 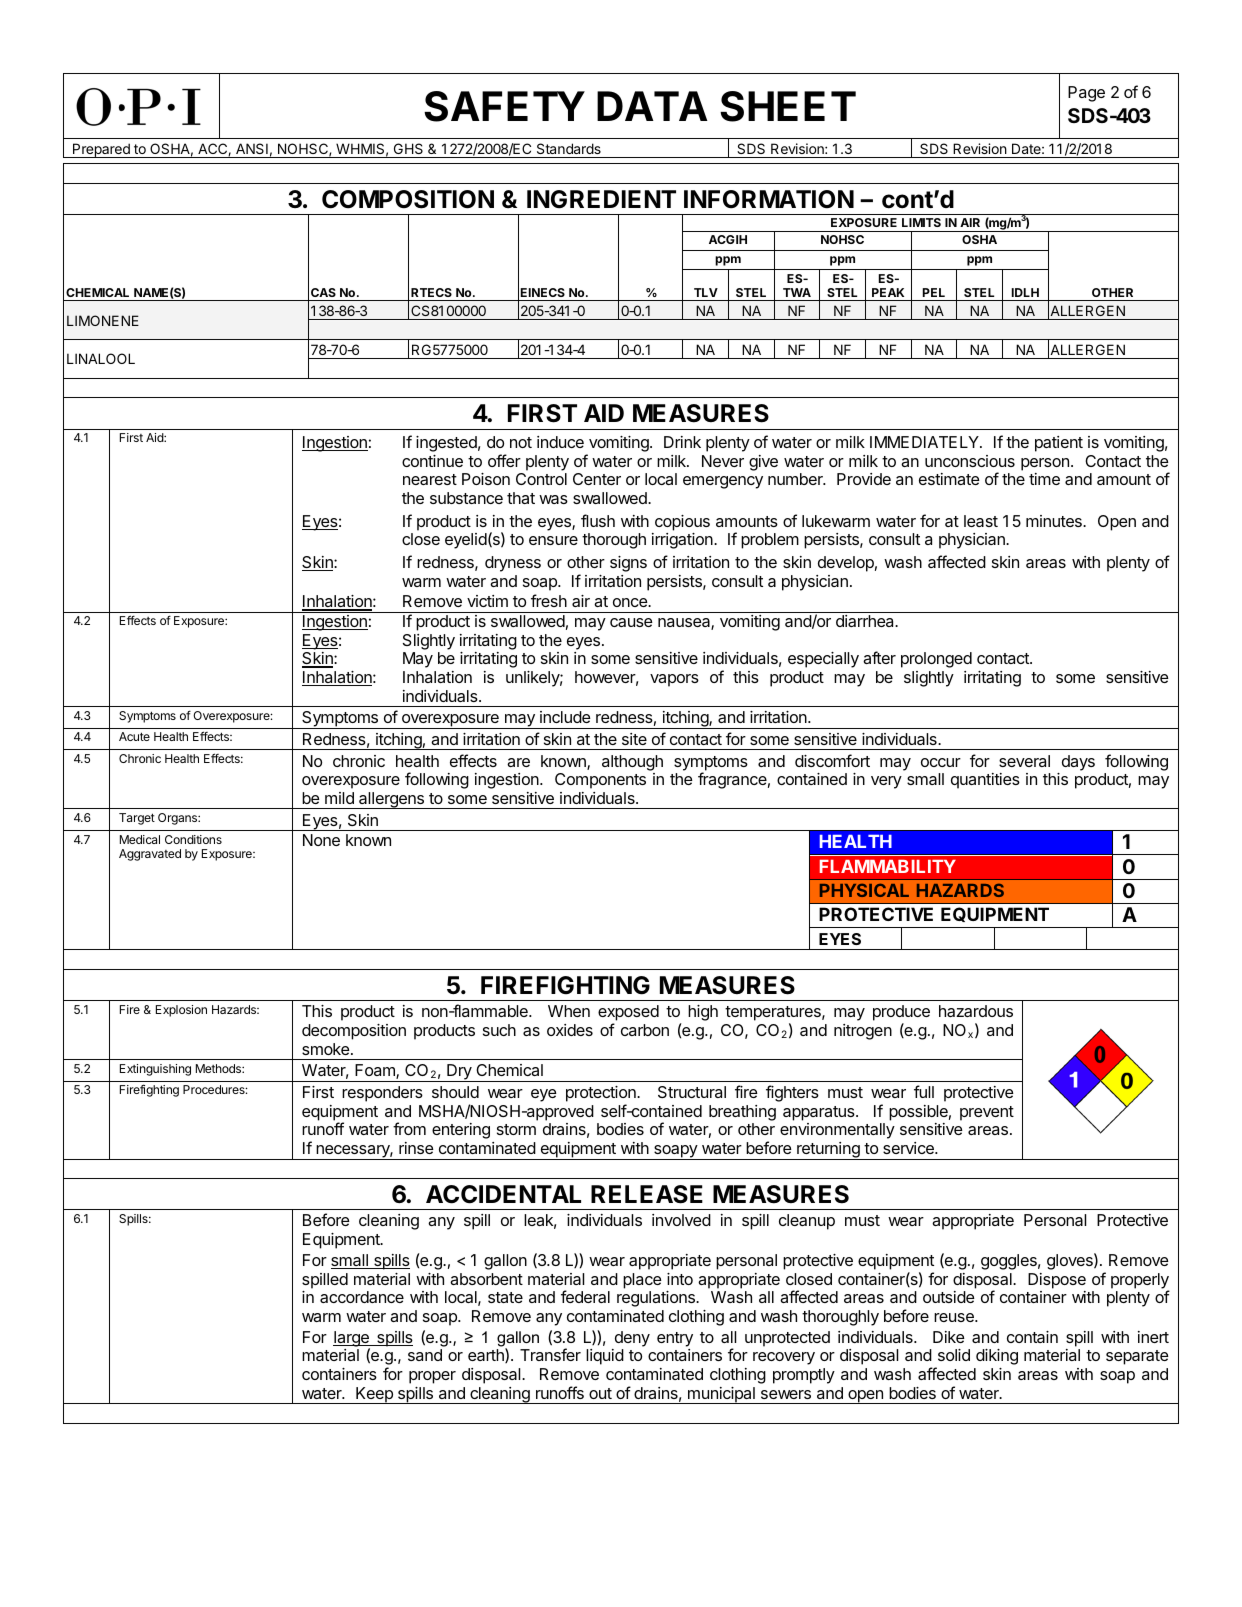 I want to click on Page, so click(x=1086, y=94).
